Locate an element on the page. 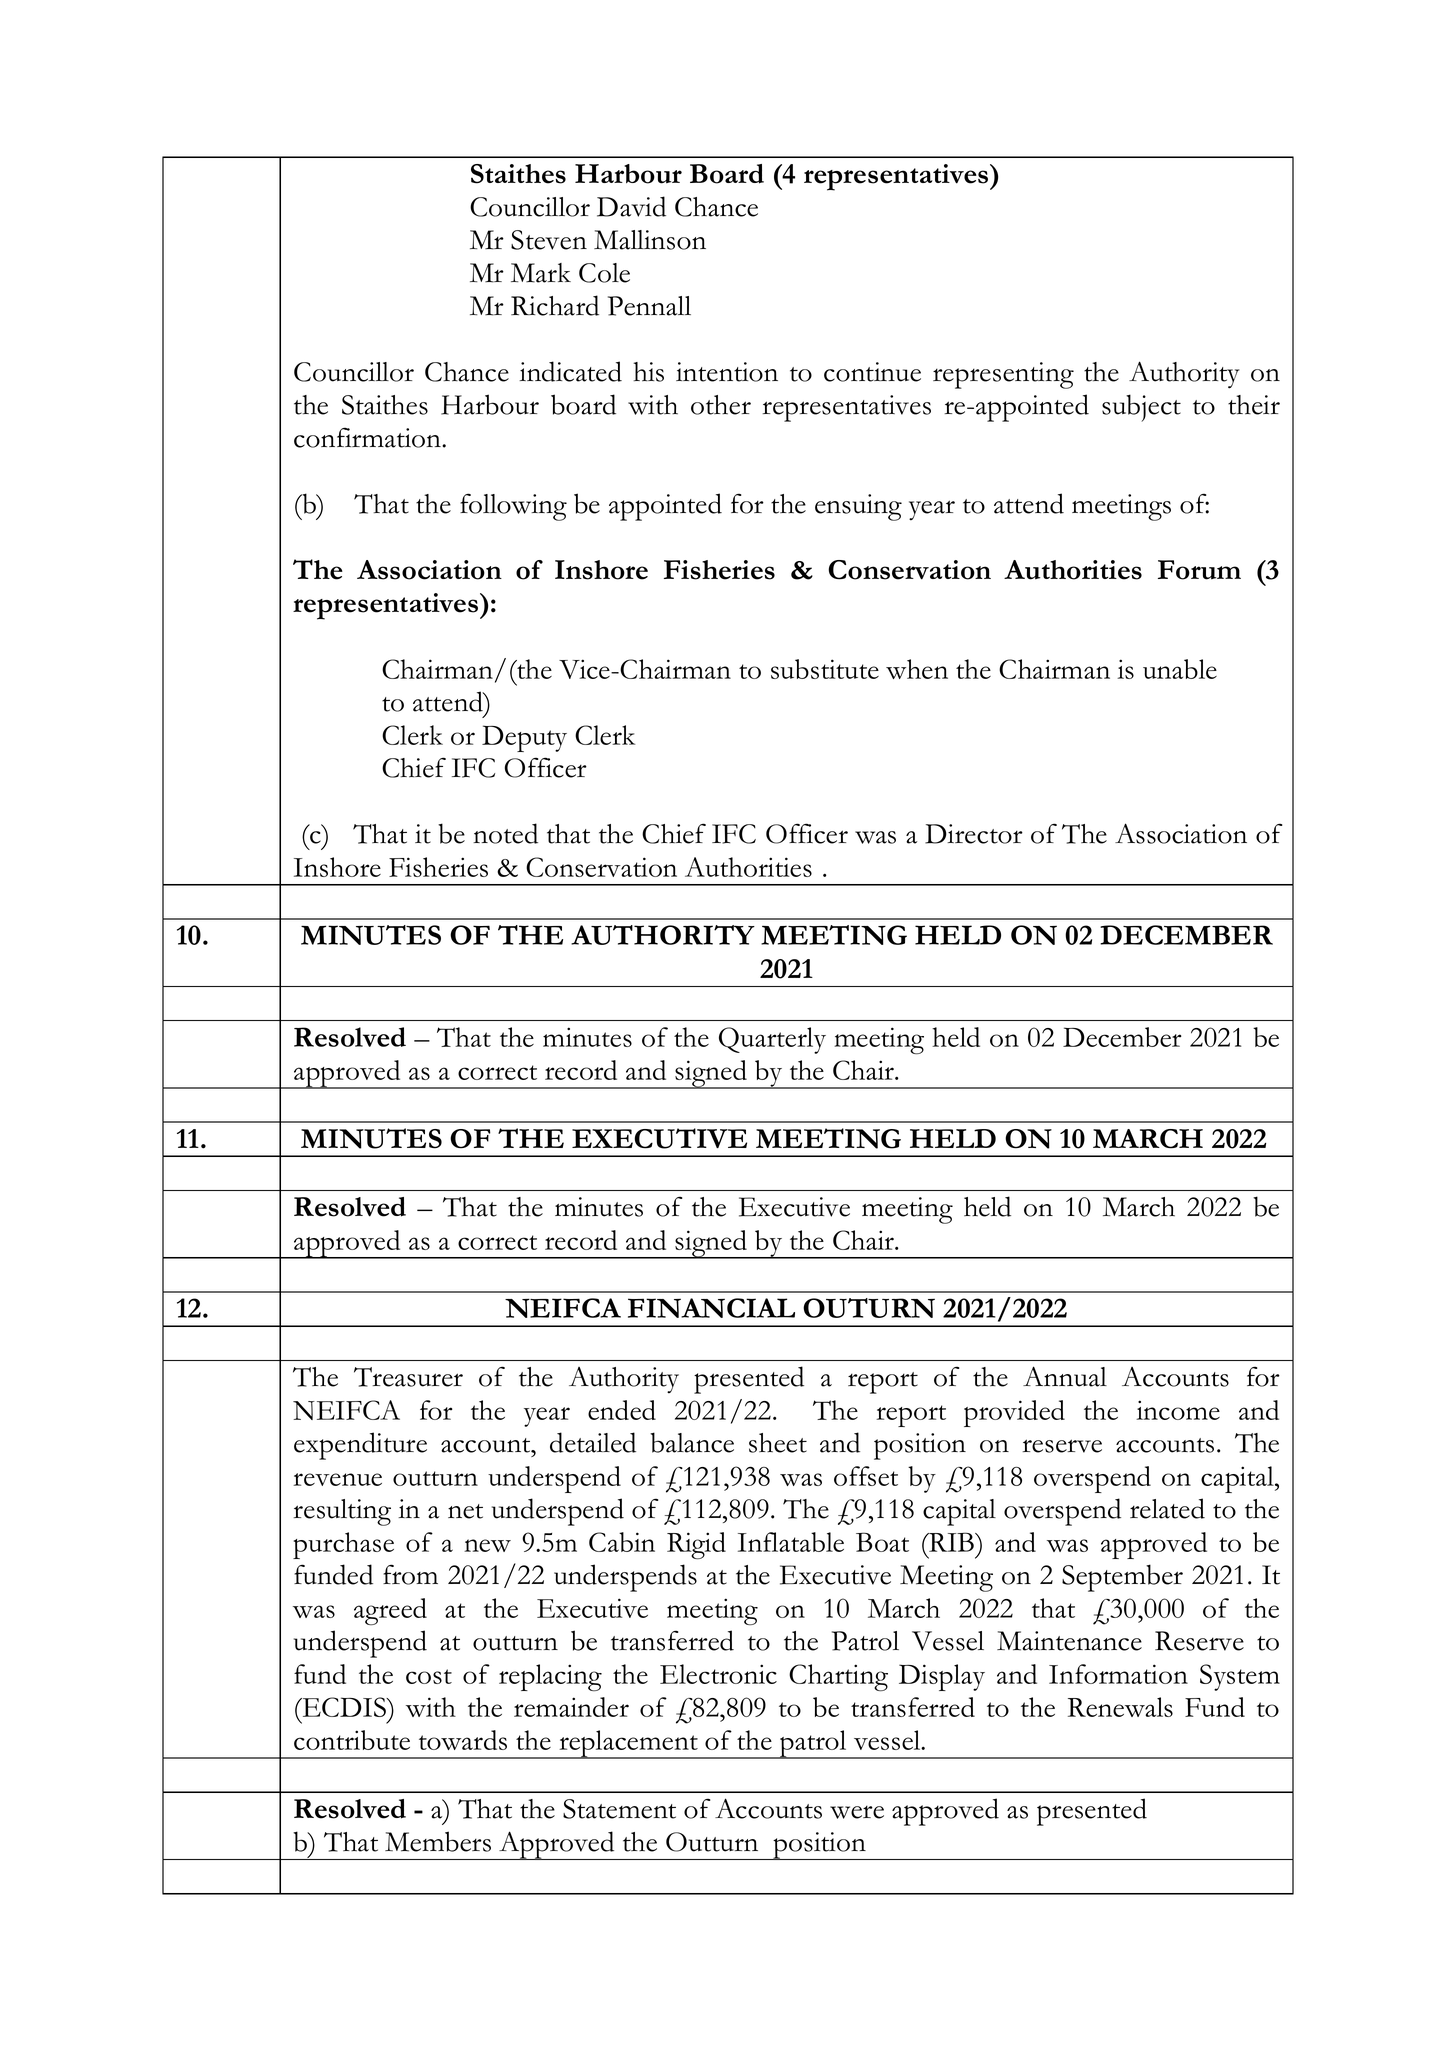 This page has height=2059, width=1456. Members is located at coordinates (438, 1841).
